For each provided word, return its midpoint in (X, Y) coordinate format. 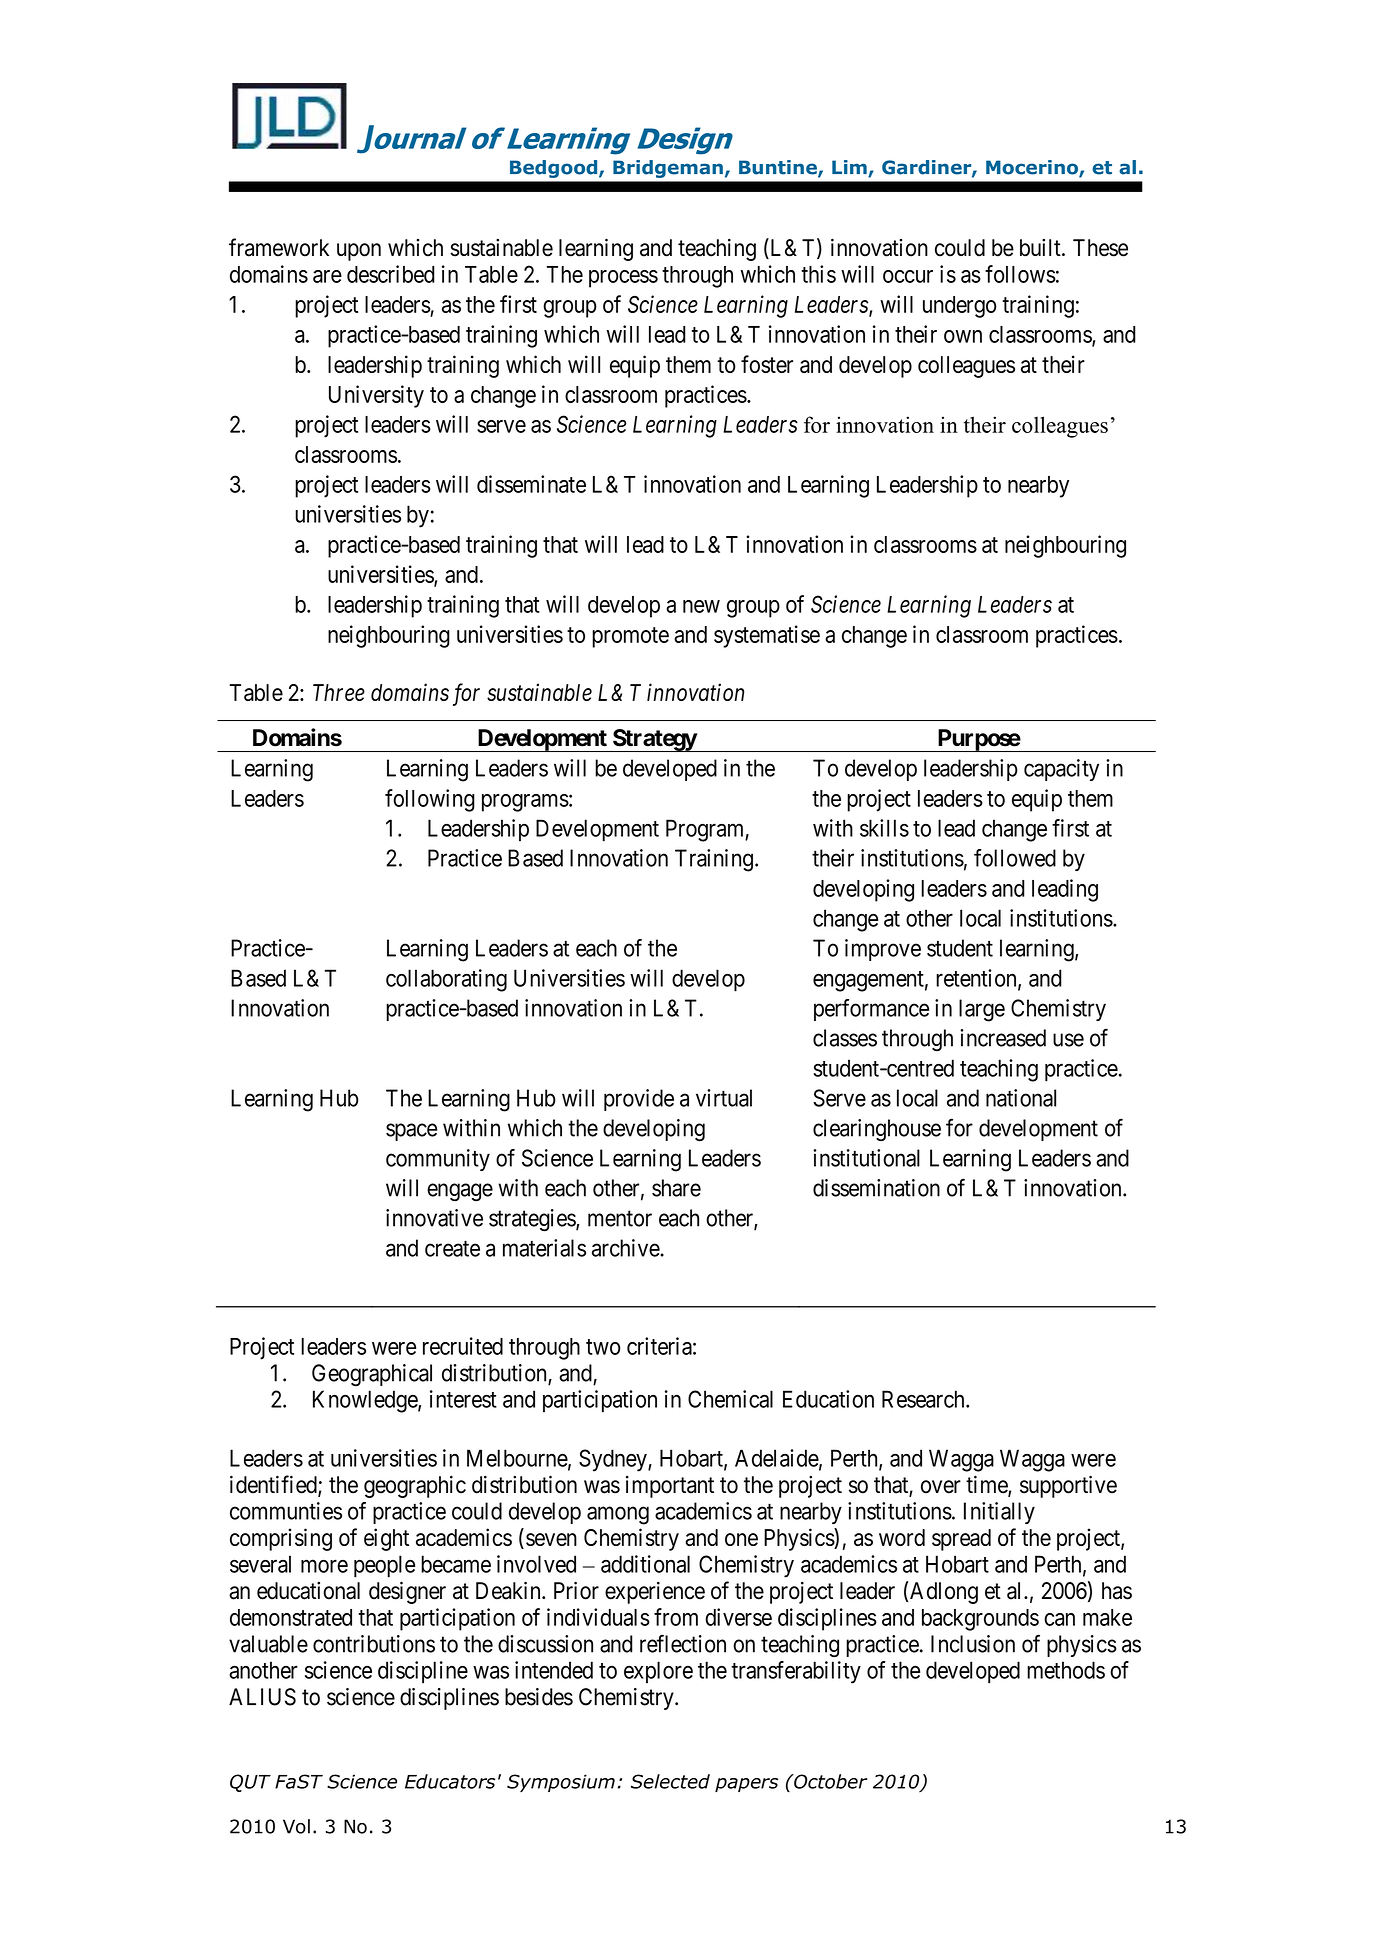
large (982, 1010)
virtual (724, 1098)
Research (924, 1399)
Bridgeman (668, 169)
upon (359, 252)
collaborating (446, 980)
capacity (1061, 770)
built (1041, 247)
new (701, 606)
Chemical (730, 1399)
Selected (670, 1781)
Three (339, 692)
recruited (463, 1346)
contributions (374, 1644)
